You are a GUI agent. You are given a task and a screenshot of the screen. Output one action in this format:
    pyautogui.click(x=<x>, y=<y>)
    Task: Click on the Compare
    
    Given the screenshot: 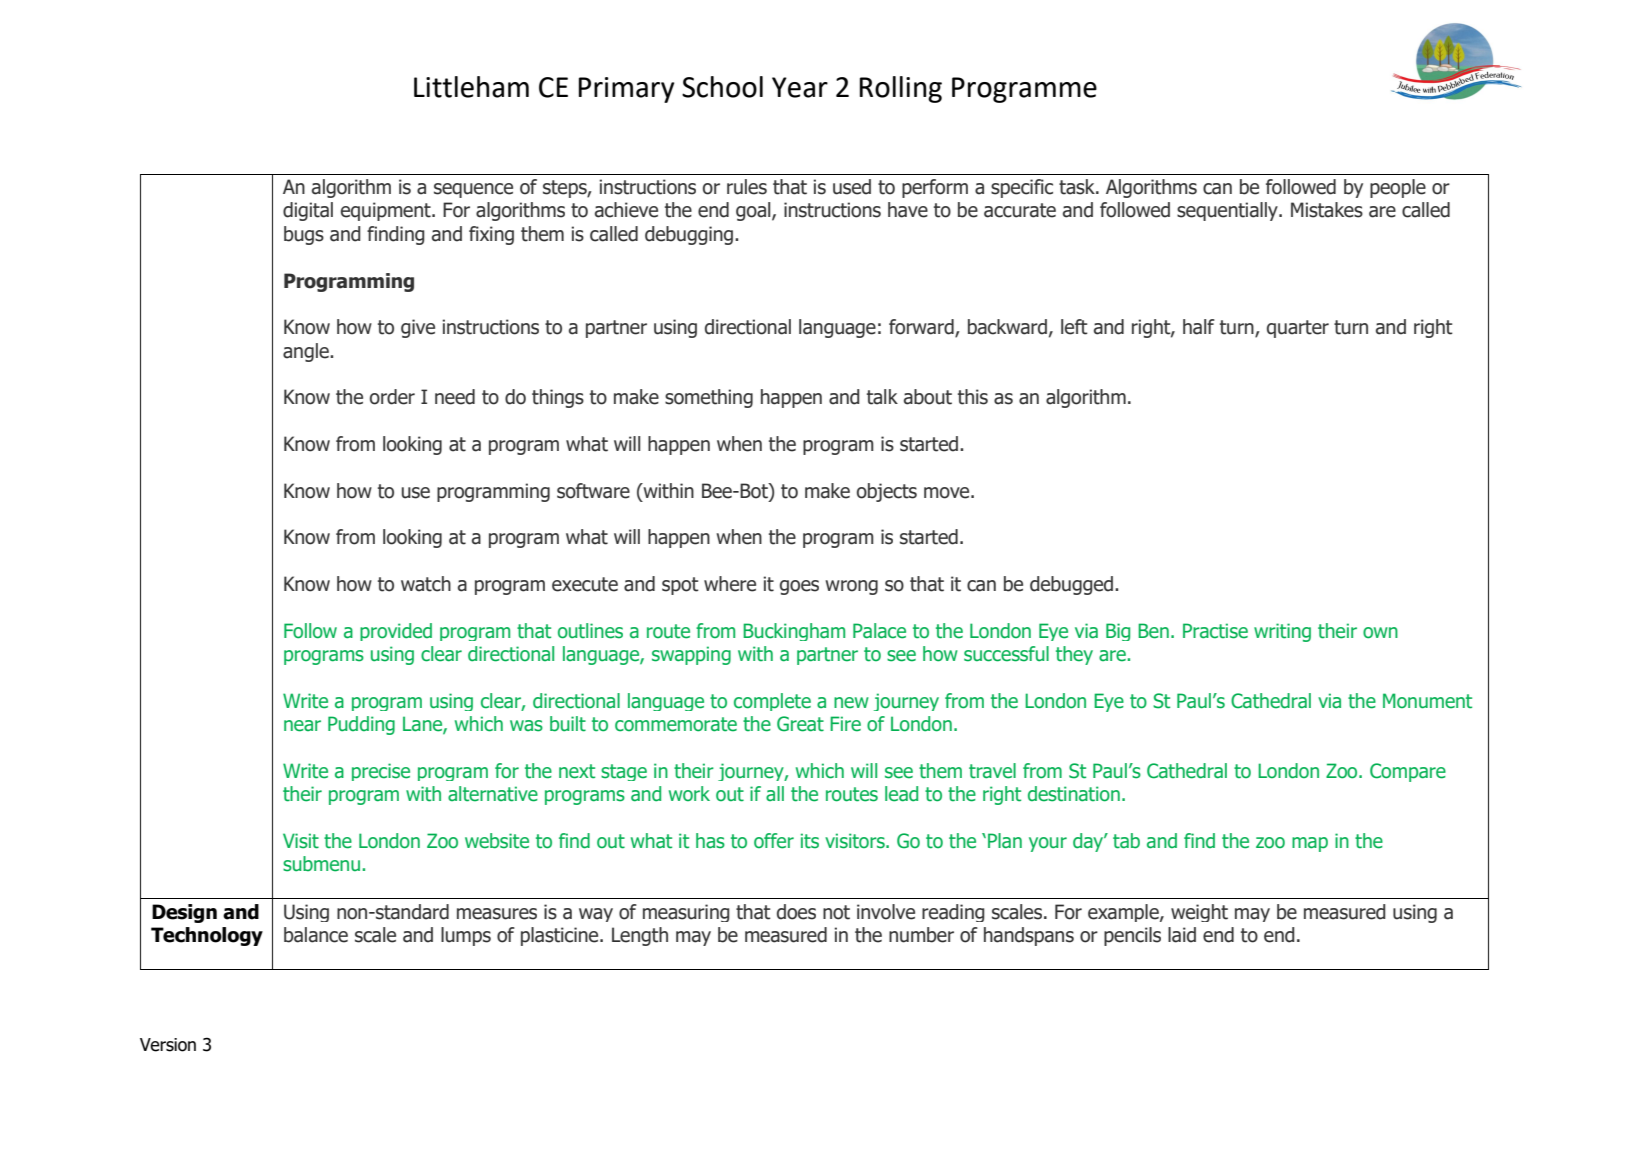 What is the action you would take?
    pyautogui.click(x=1408, y=772)
